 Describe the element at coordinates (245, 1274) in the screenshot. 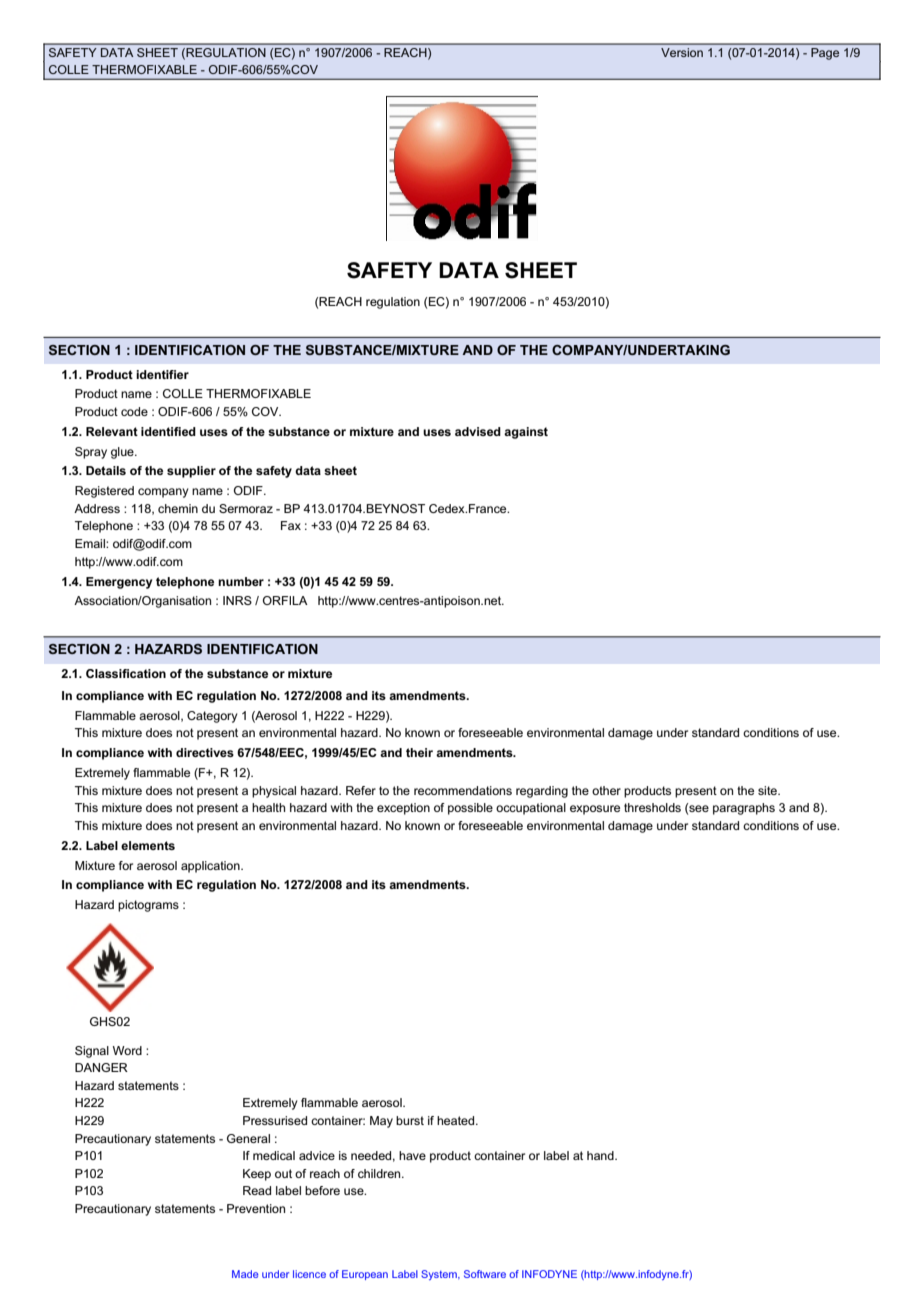

I see `Made` at that location.
